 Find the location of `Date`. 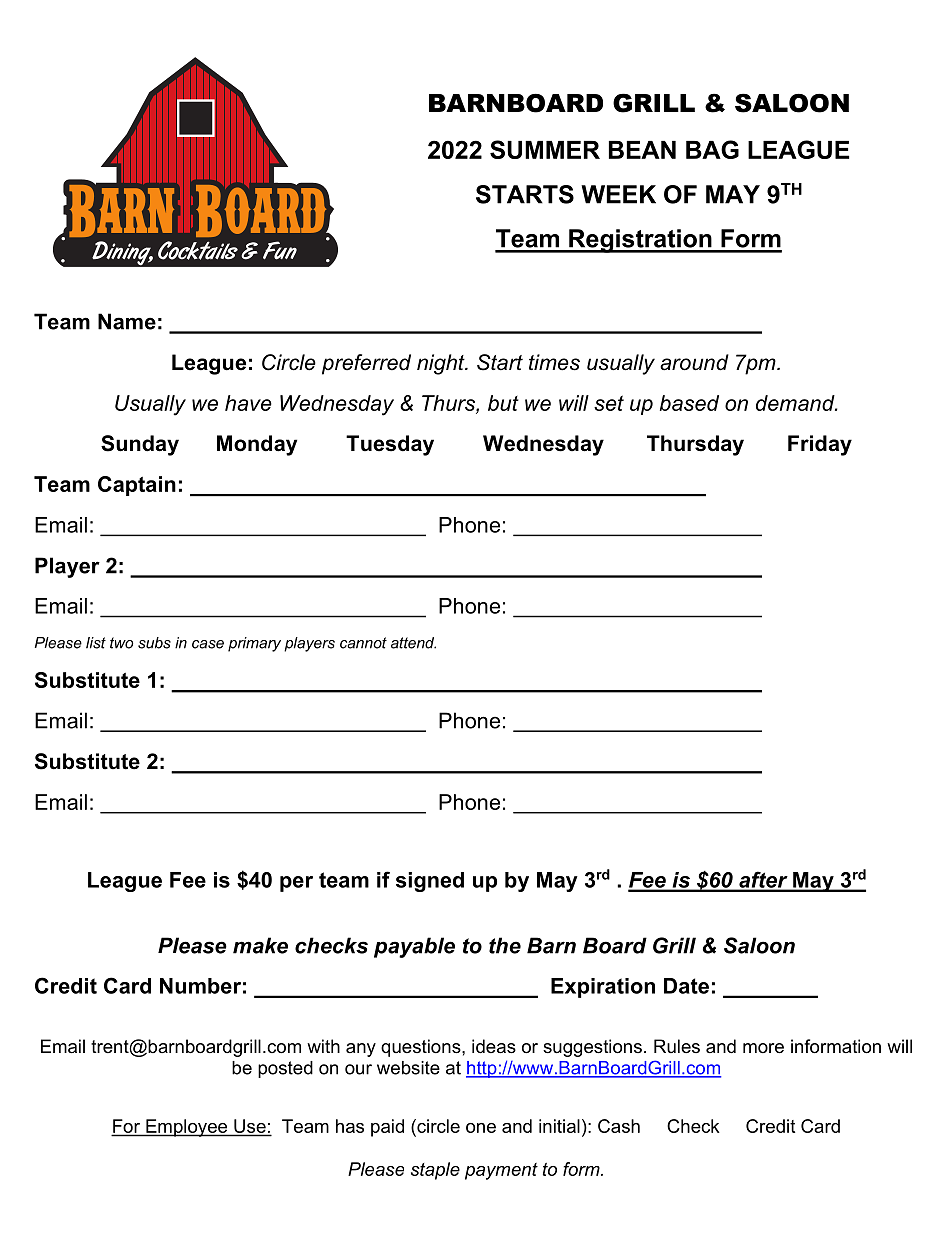

Date is located at coordinates (686, 986).
